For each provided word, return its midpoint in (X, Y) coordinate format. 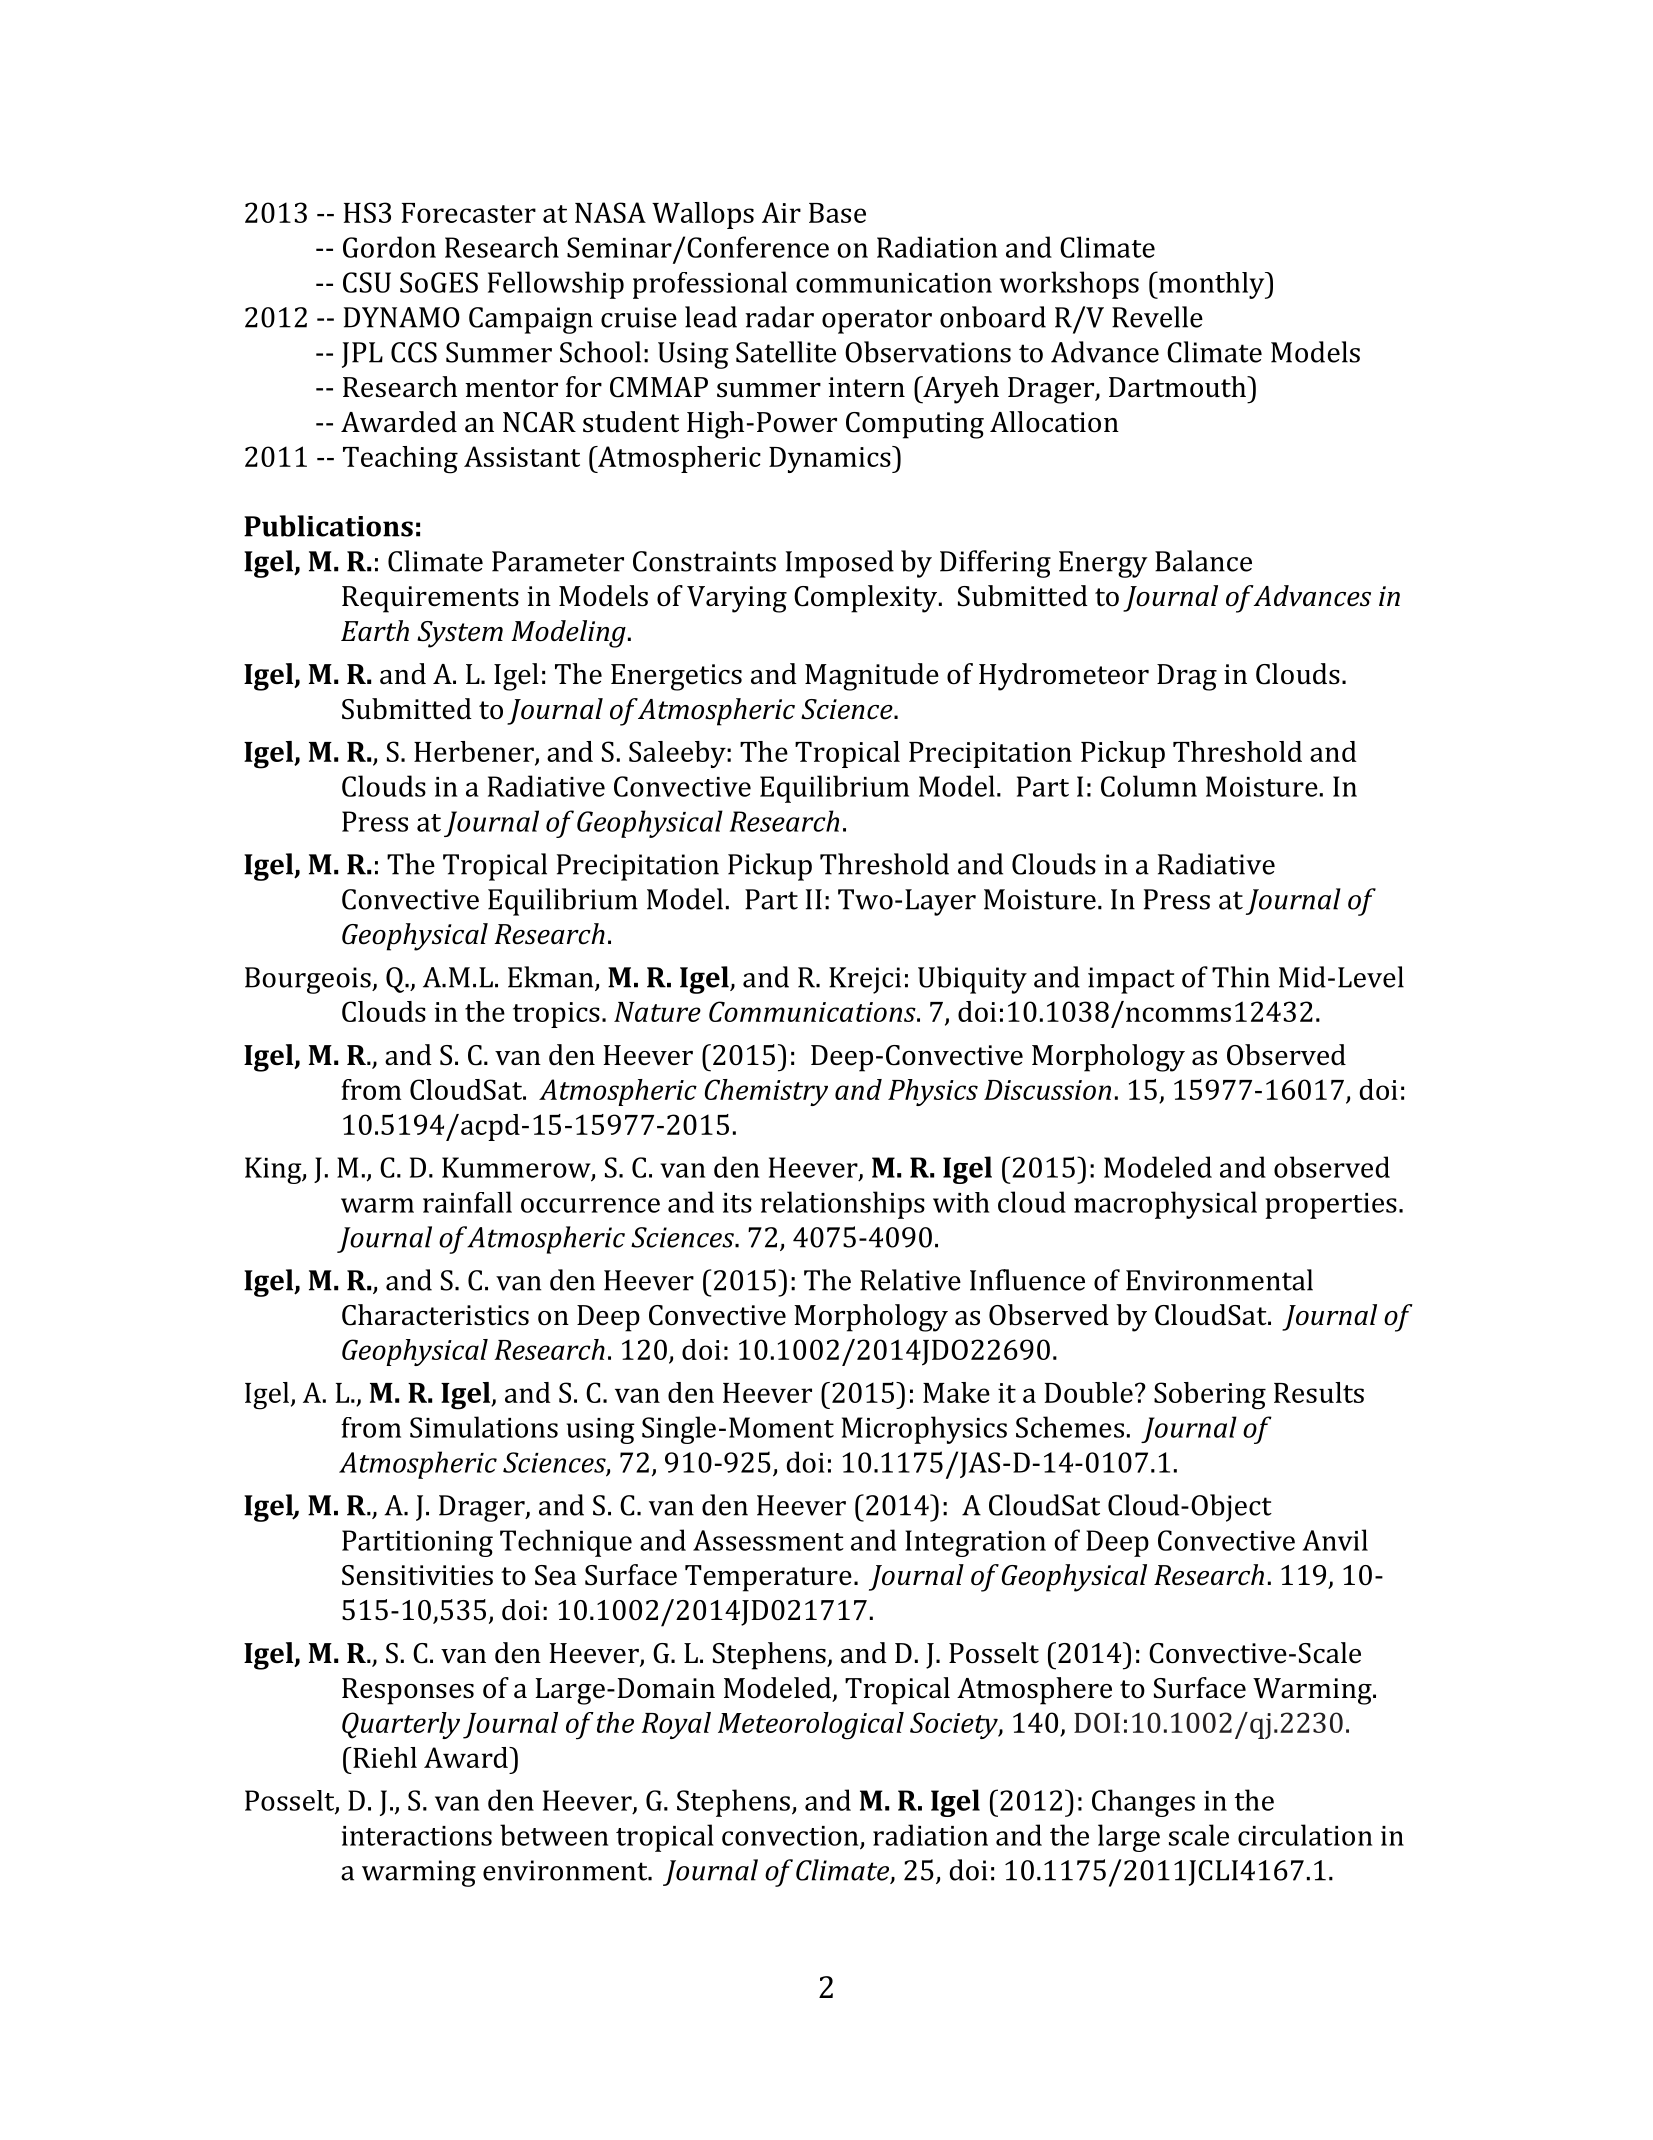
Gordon (389, 247)
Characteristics (435, 1315)
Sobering (1210, 1396)
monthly (1211, 285)
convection (791, 1837)
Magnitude (872, 677)
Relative (910, 1280)
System (460, 634)
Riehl (384, 1757)
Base (837, 213)
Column (1149, 786)
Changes (1143, 1803)
